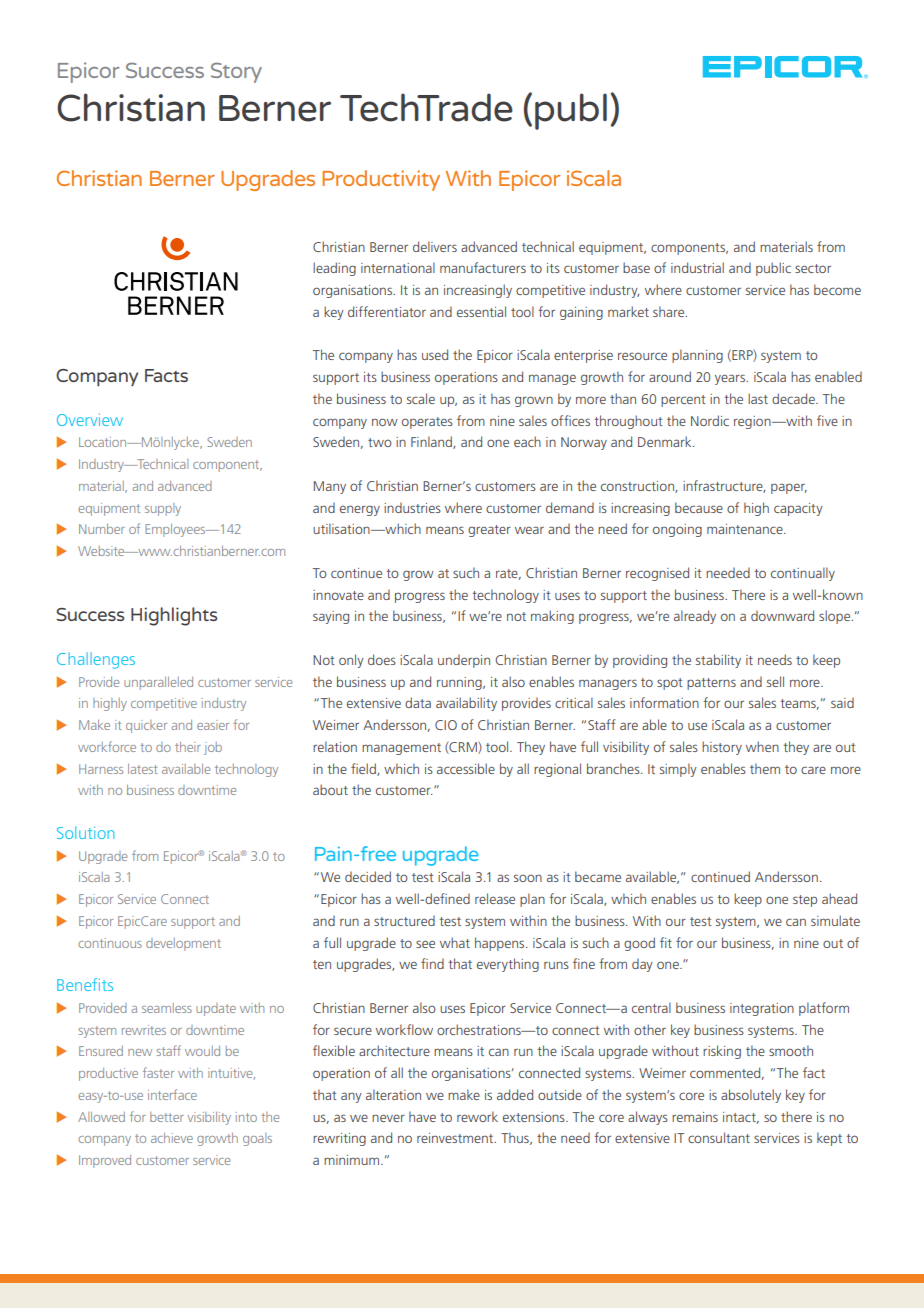 This page has height=1308, width=924. I want to click on unparalleled, so click(158, 683).
